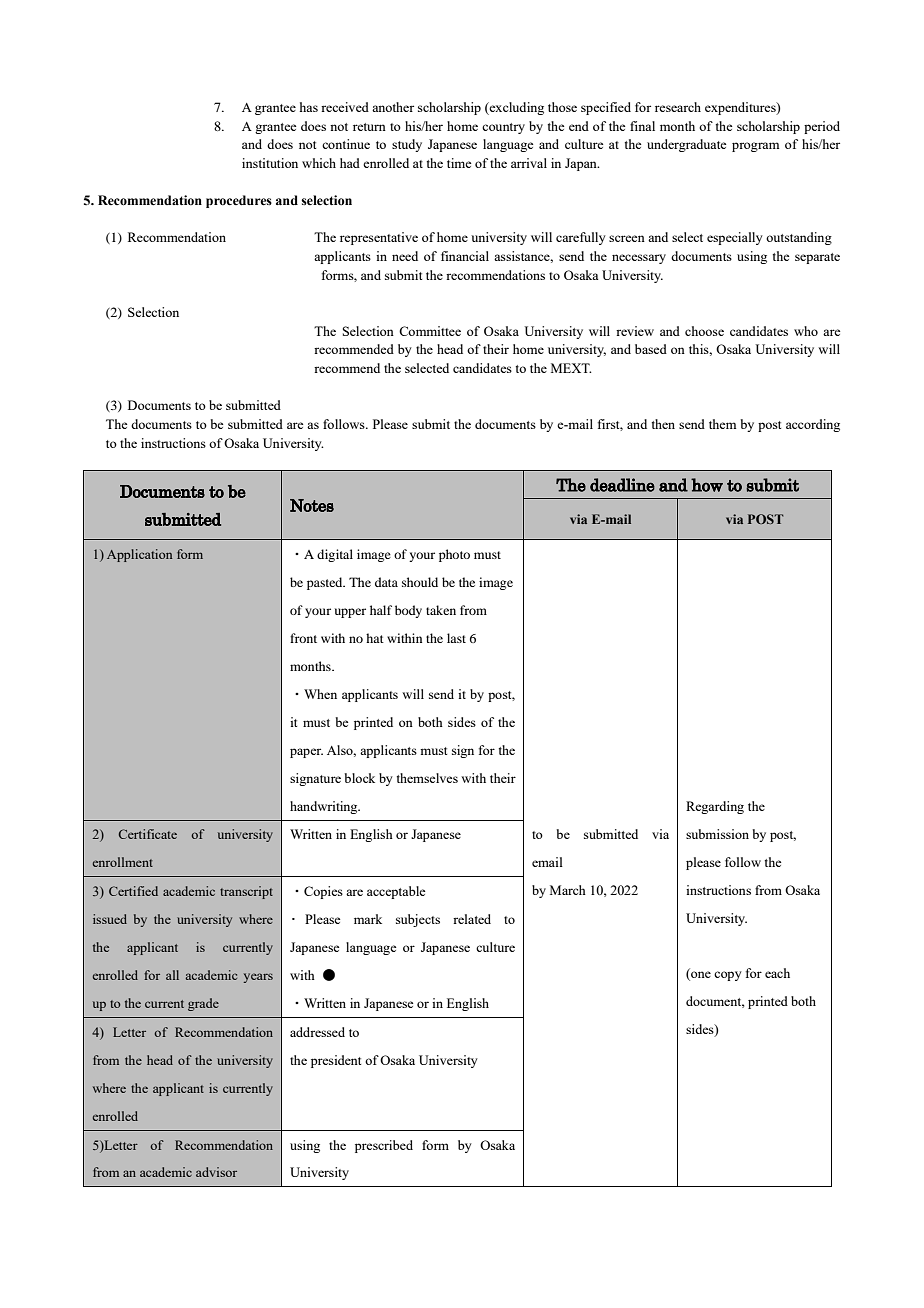 This screenshot has width=924, height=1308. I want to click on how, so click(707, 485).
